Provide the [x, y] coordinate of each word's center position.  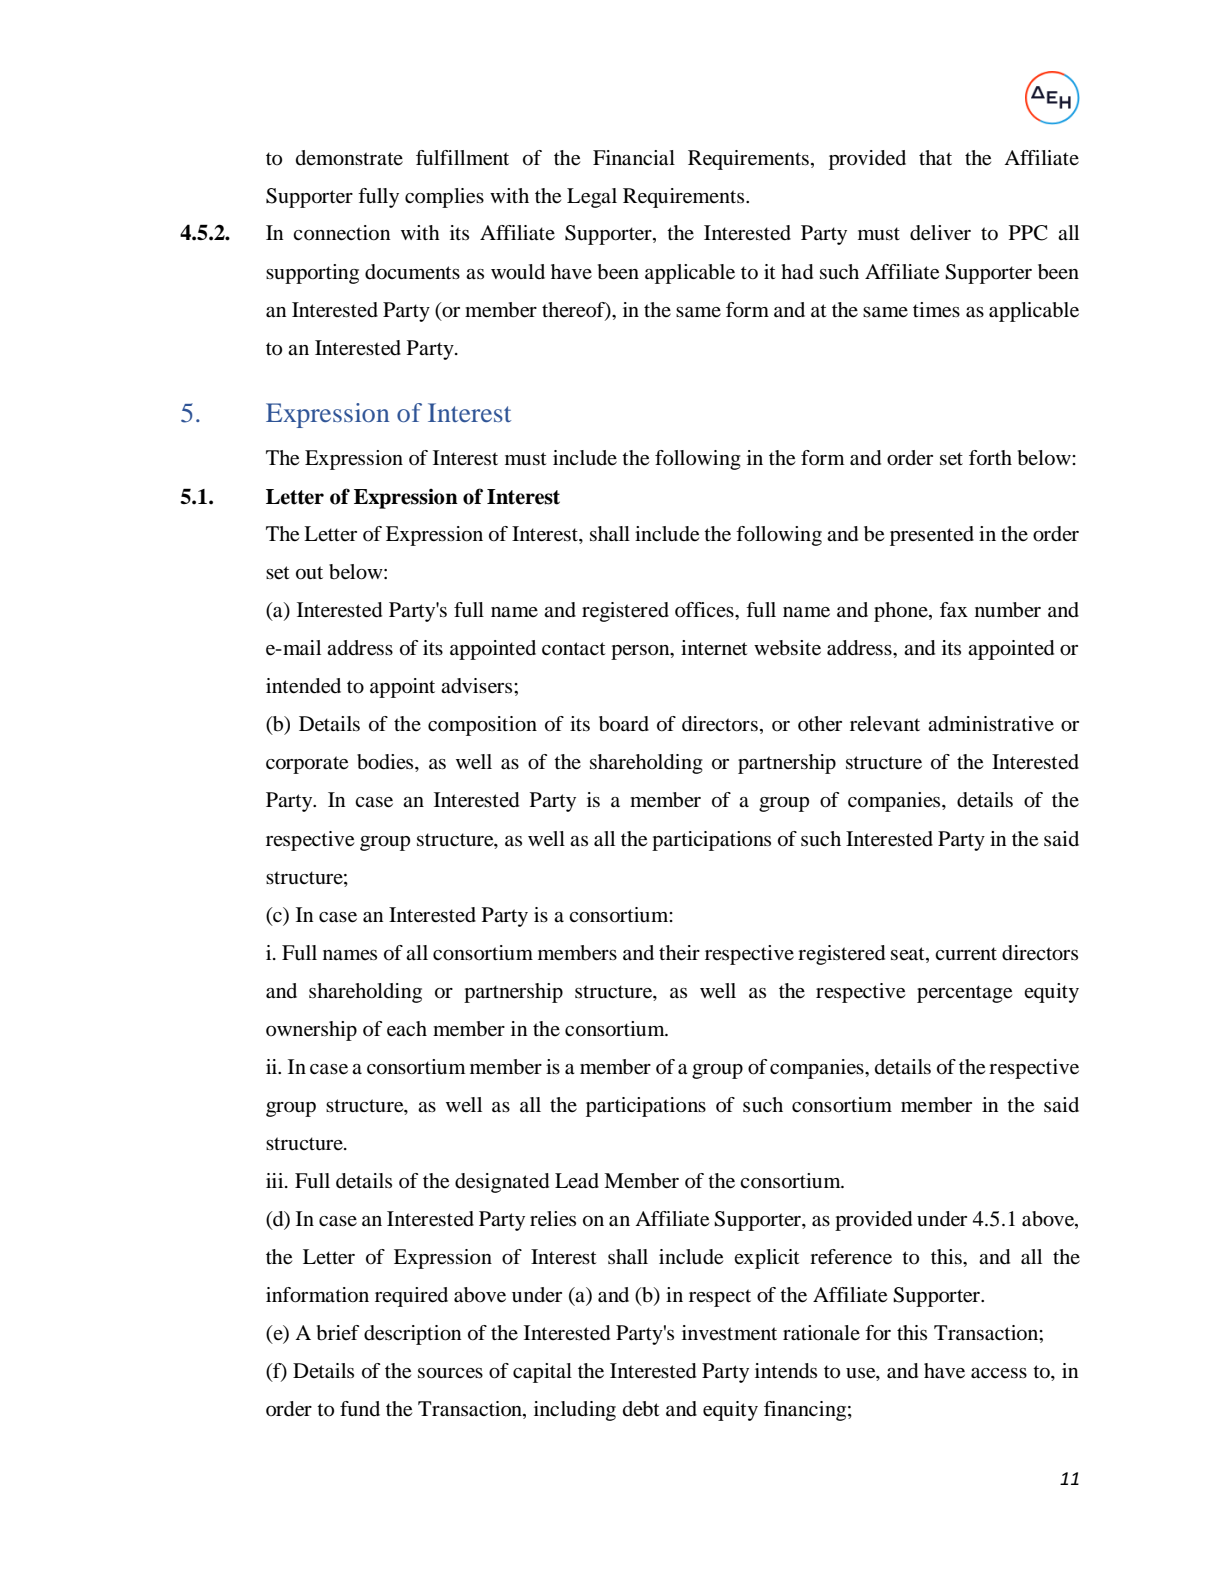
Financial [634, 158]
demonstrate [349, 158]
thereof [574, 310]
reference [851, 1257]
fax [954, 610]
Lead [577, 1181]
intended [303, 686]
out [309, 573]
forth [990, 458]
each [407, 1029]
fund [360, 1409]
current [966, 954]
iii [276, 1180]
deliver [940, 233]
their [679, 953]
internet [714, 647]
